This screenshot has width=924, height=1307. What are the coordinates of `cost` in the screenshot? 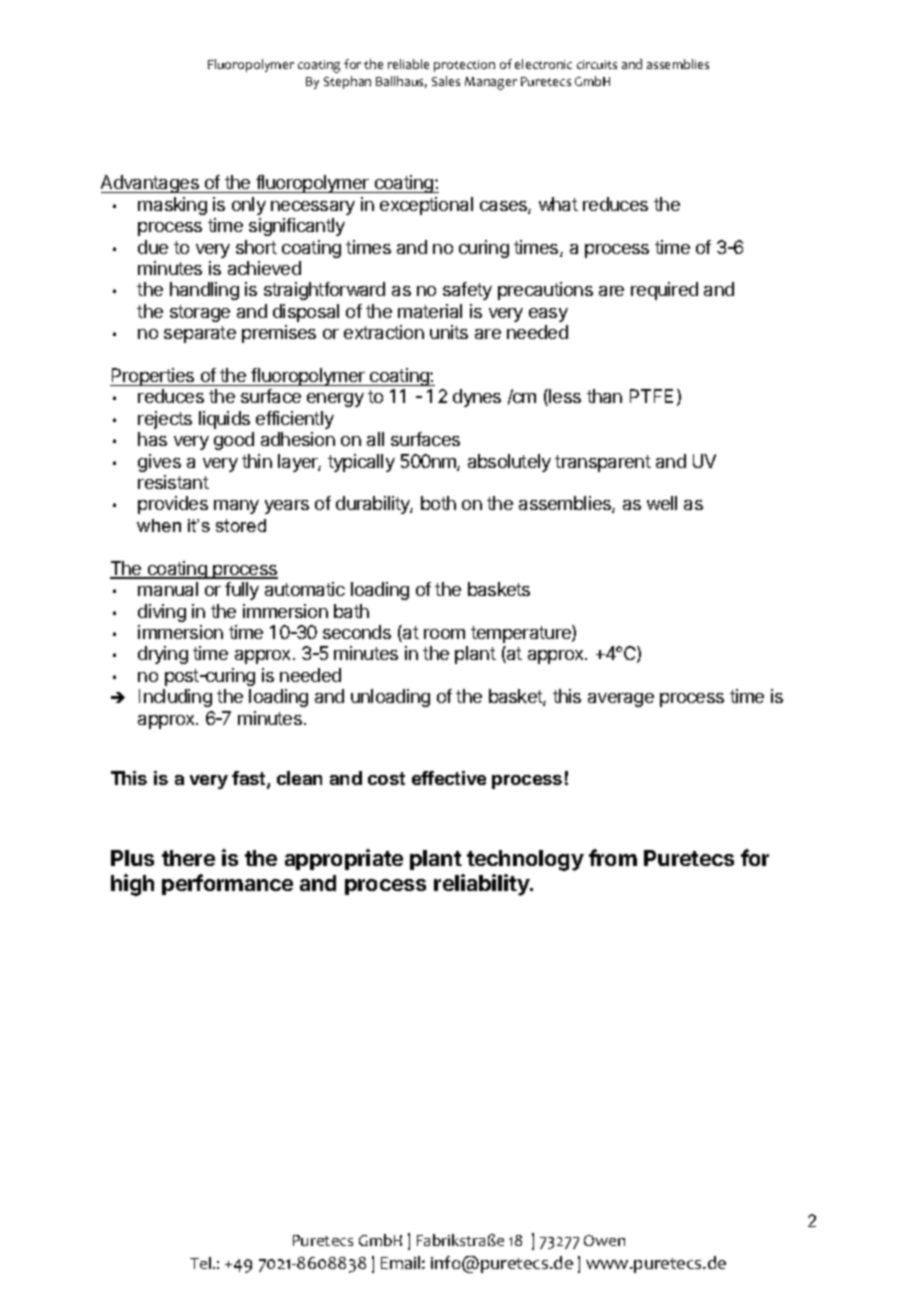 It's located at (386, 778).
